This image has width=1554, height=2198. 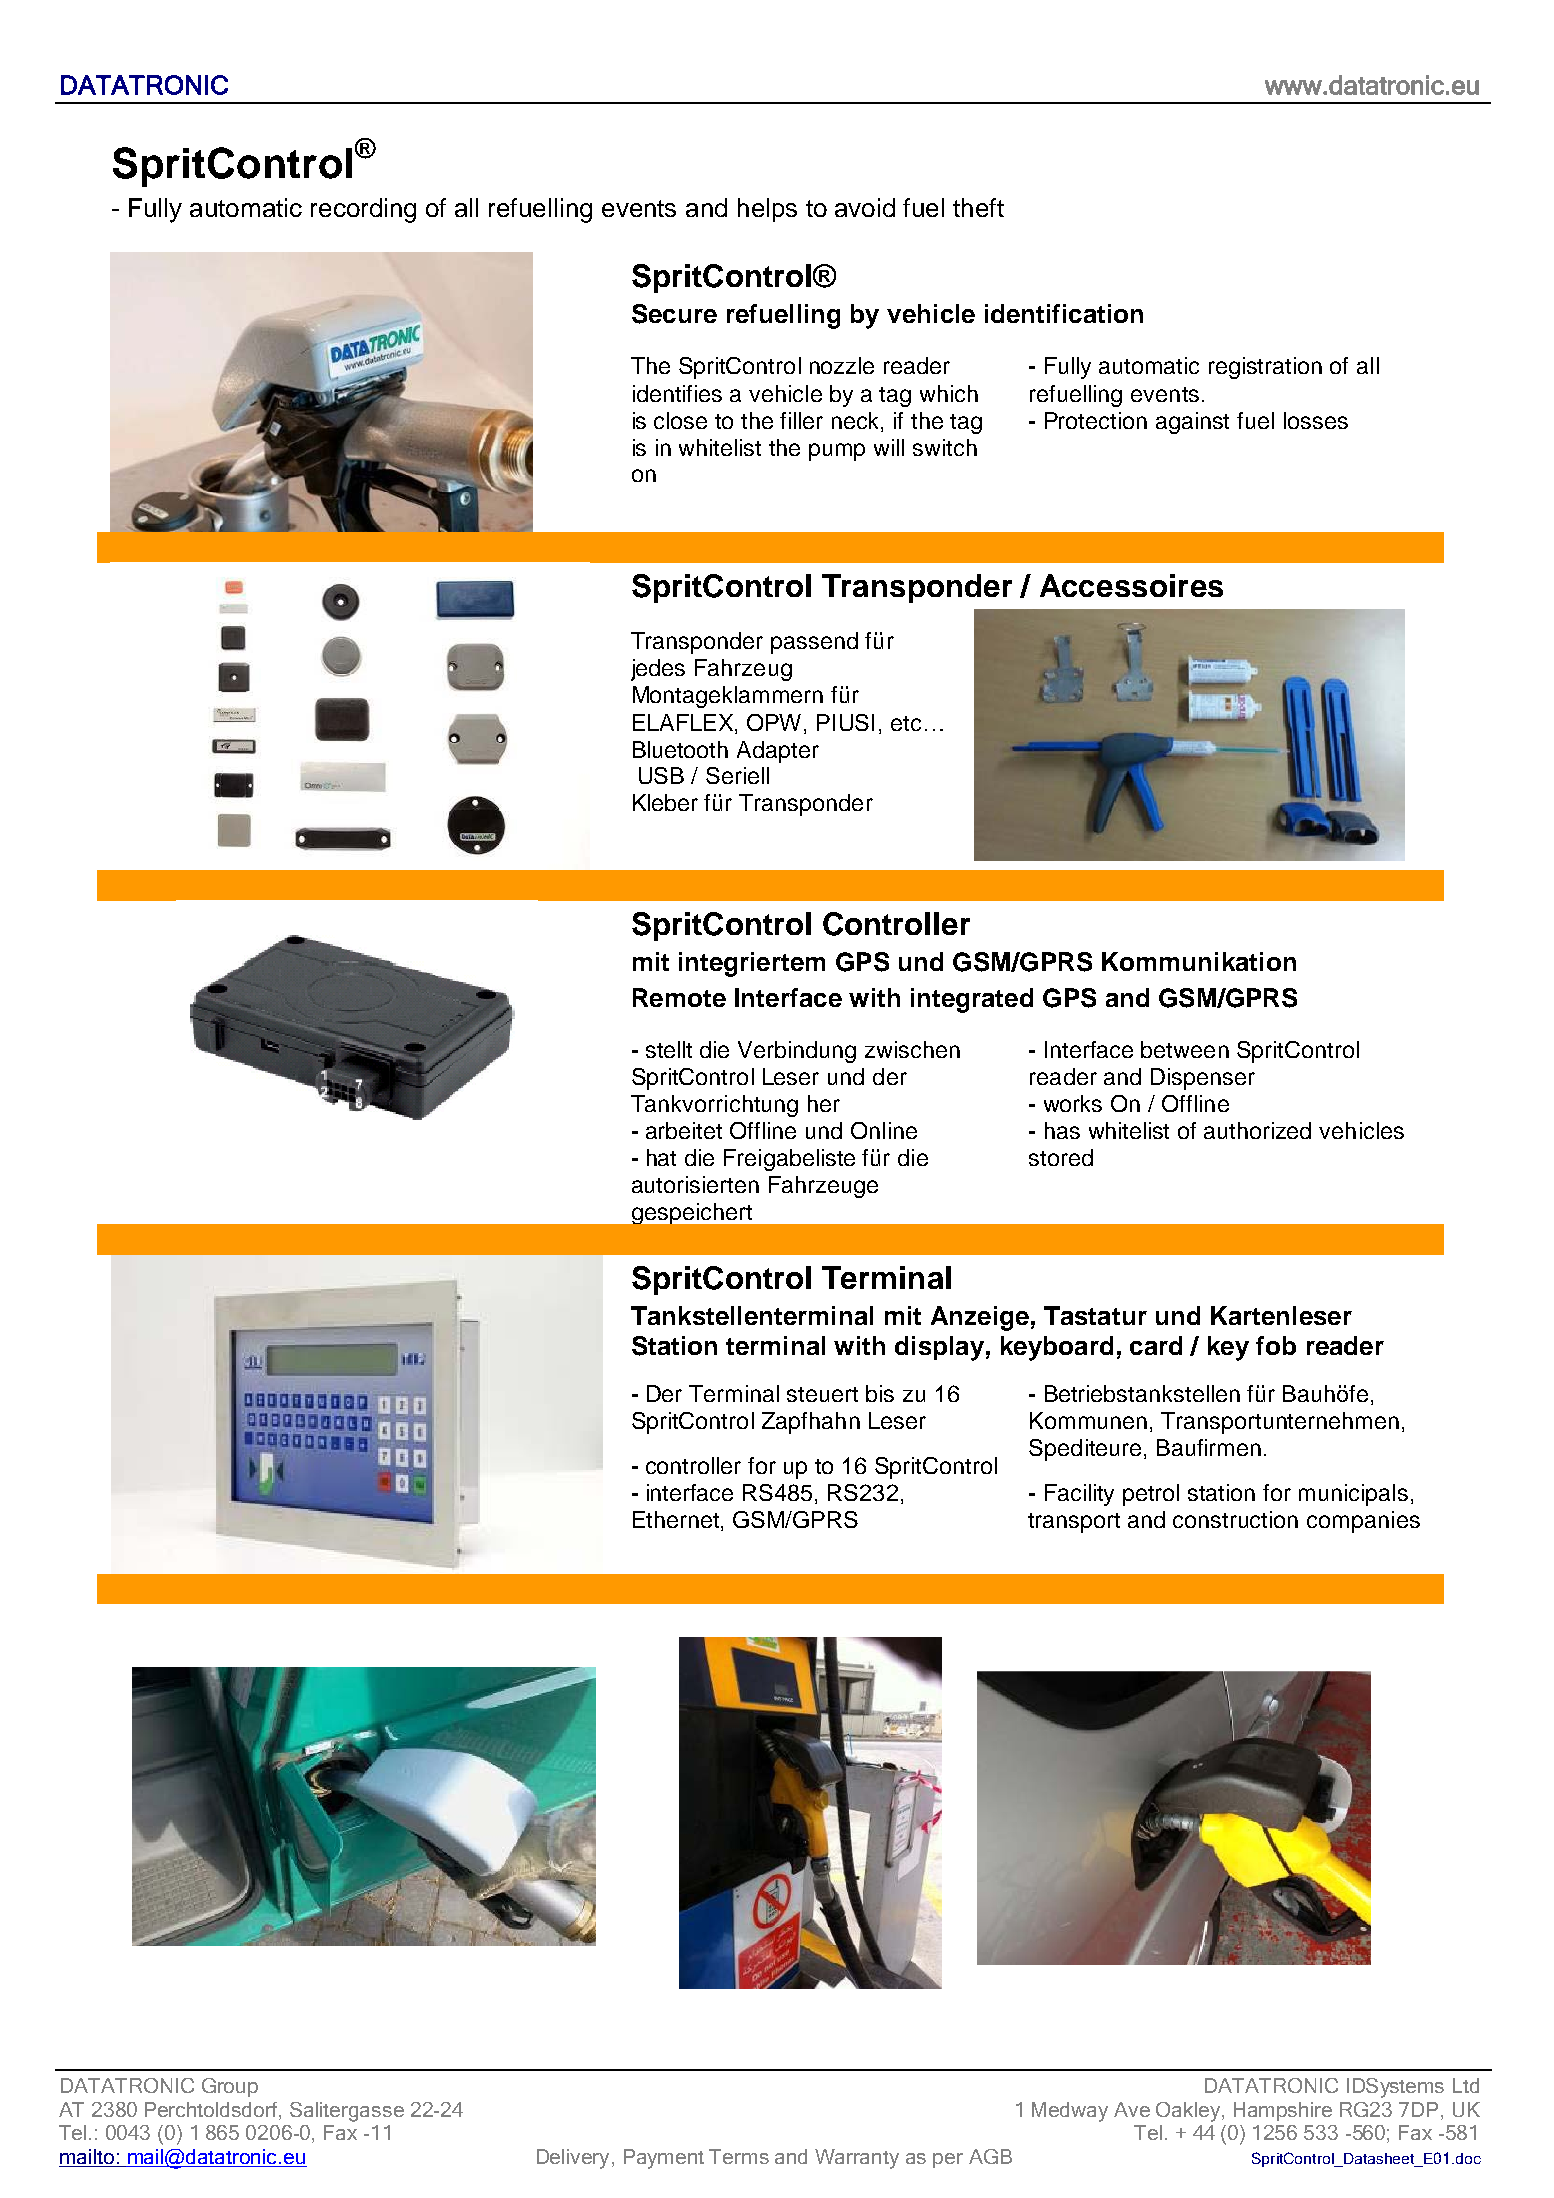 What do you see at coordinates (1283, 2111) in the image?
I see `Hampshire` at bounding box center [1283, 2111].
